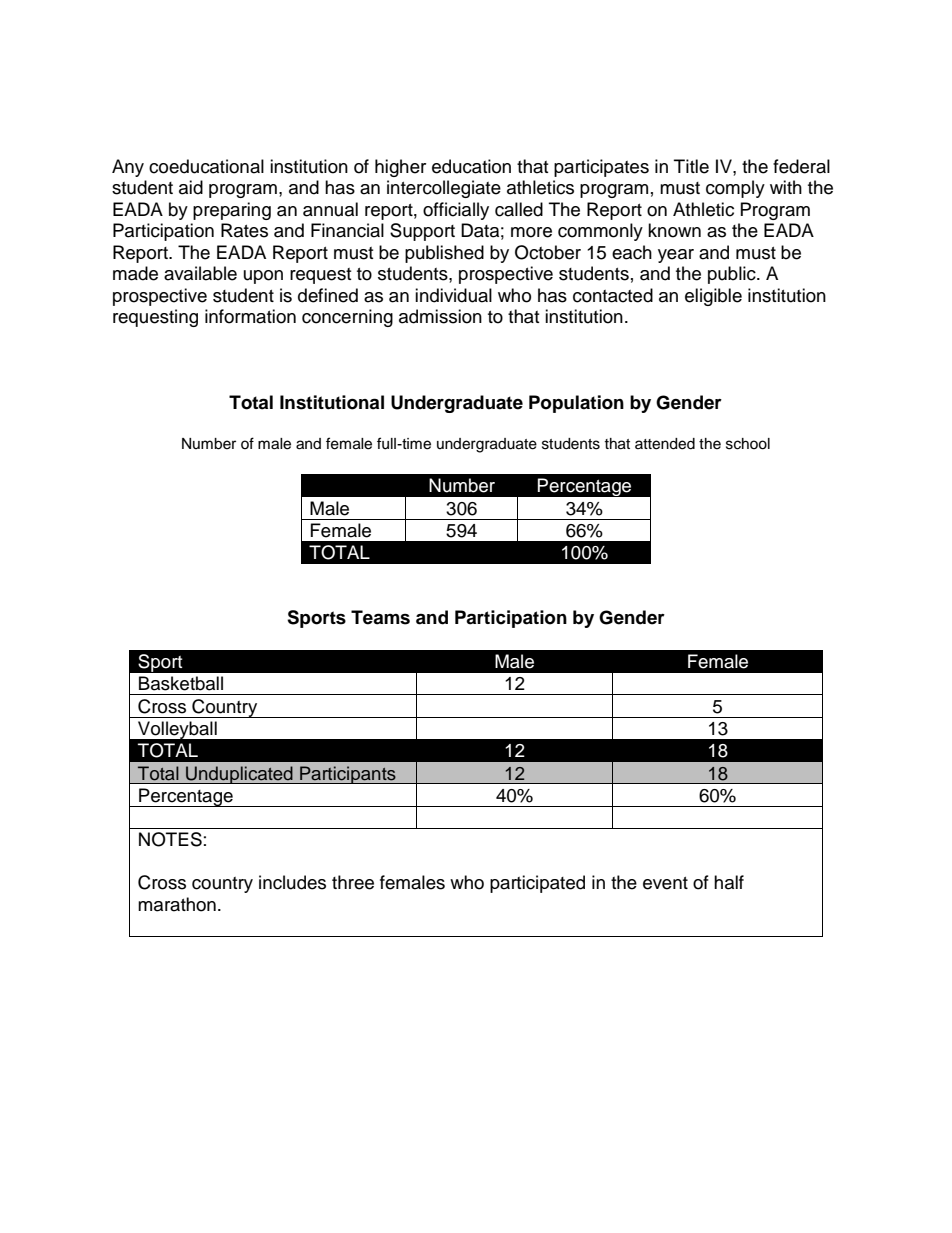  Describe the element at coordinates (191, 187) in the screenshot. I see `aid` at that location.
